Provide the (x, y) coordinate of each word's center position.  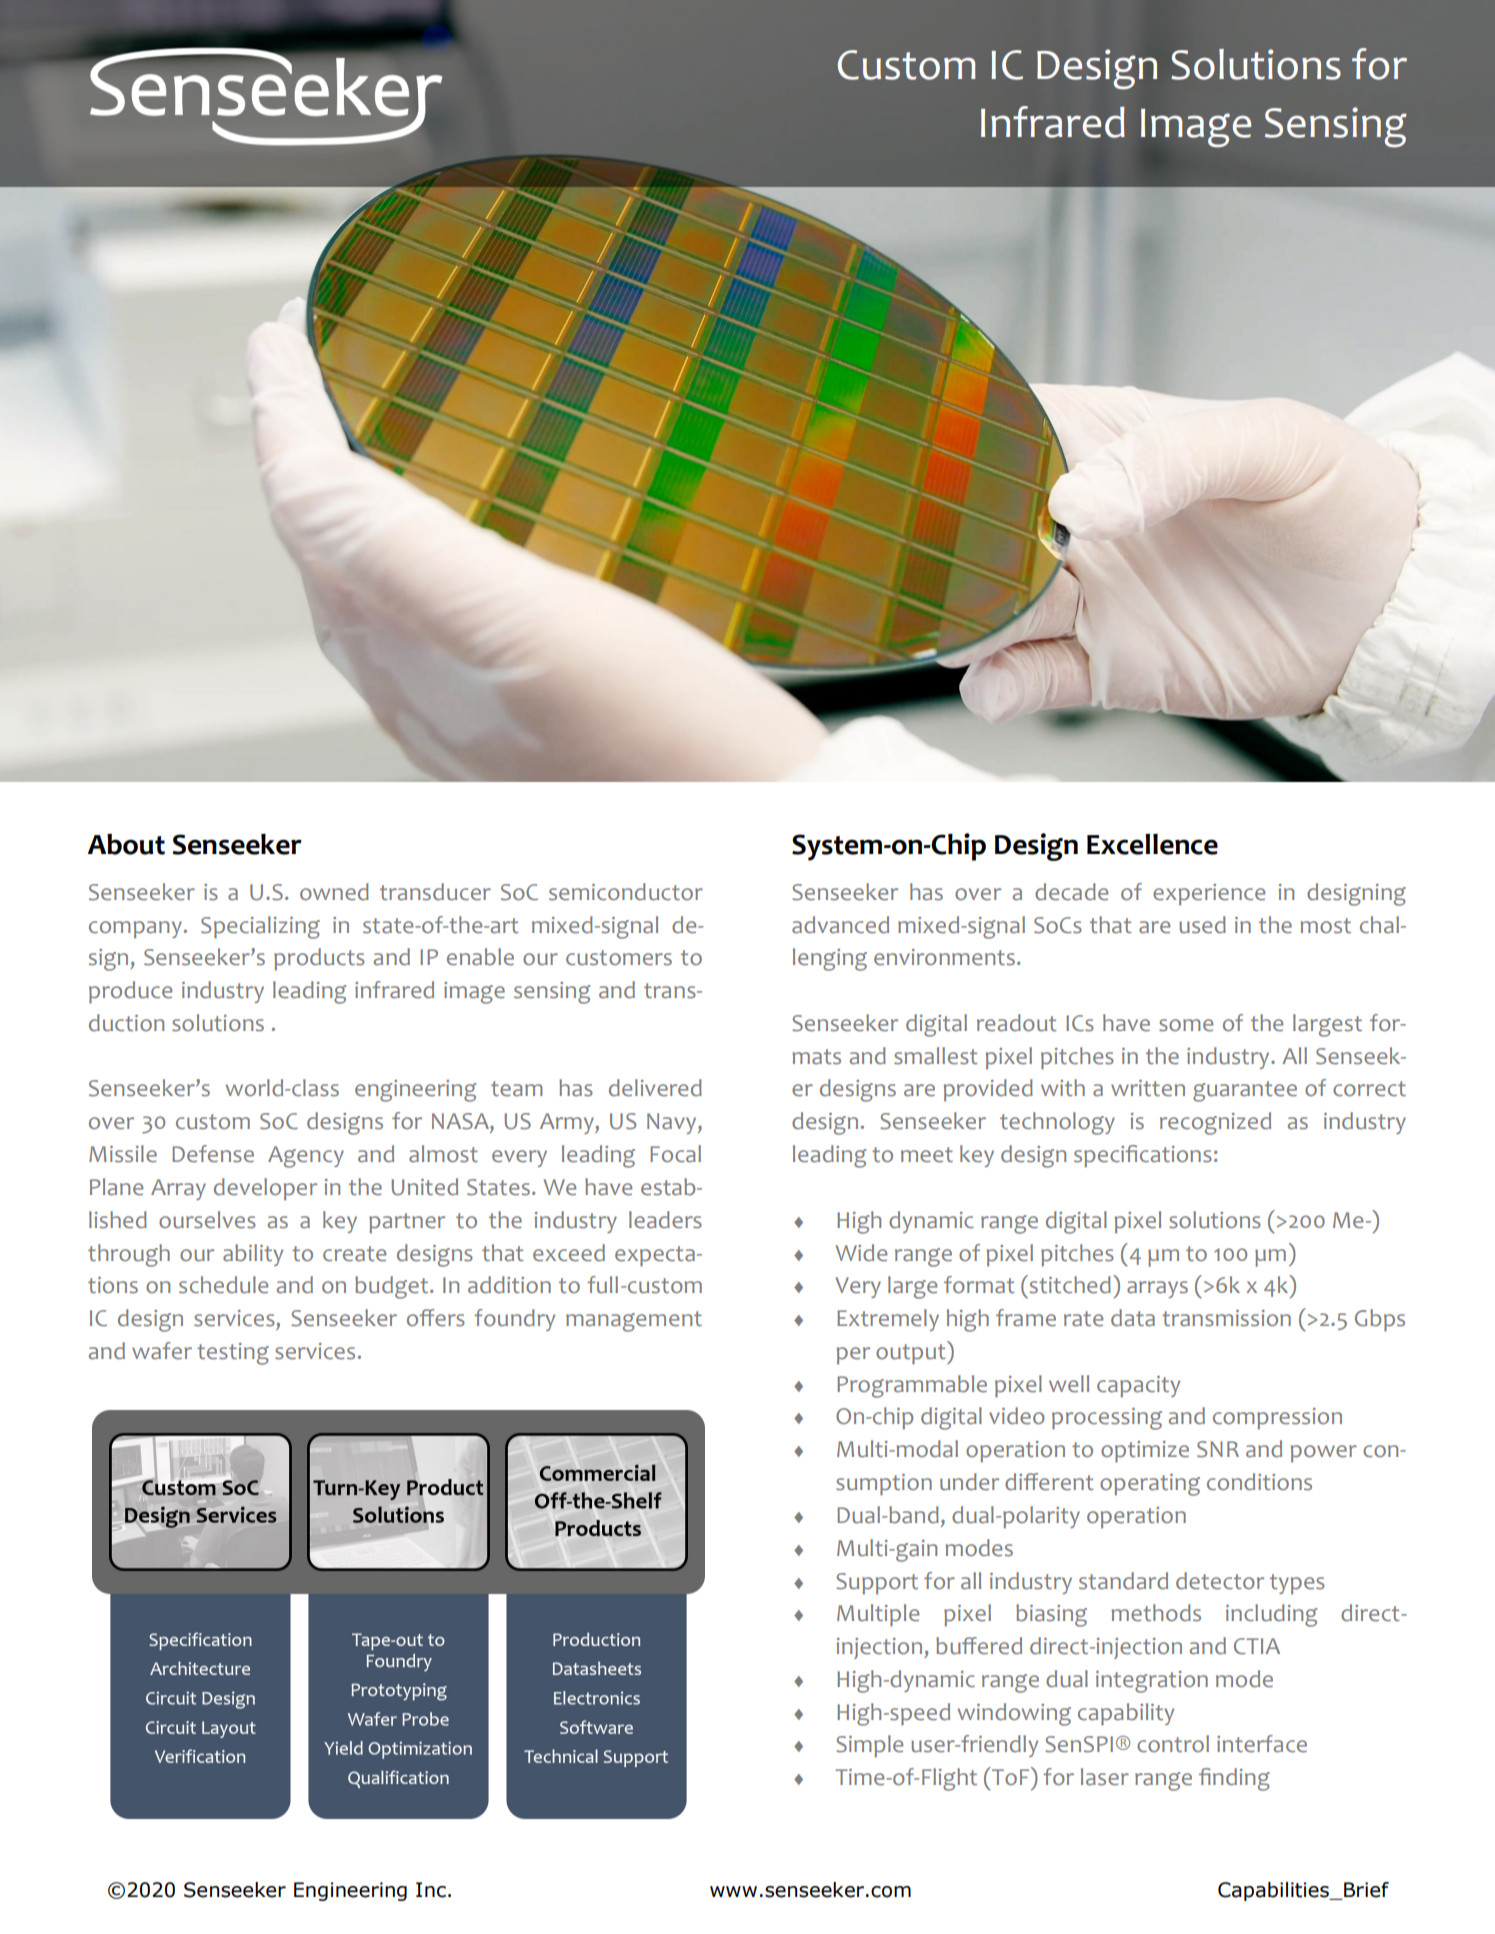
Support (877, 1583)
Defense (213, 1154)
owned (334, 892)
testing (233, 1354)
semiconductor (626, 892)
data (1133, 1318)
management (634, 1321)
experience (1209, 894)
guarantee (1245, 1091)
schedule (223, 1285)
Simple (869, 1746)
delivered (655, 1088)
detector (1220, 1581)
